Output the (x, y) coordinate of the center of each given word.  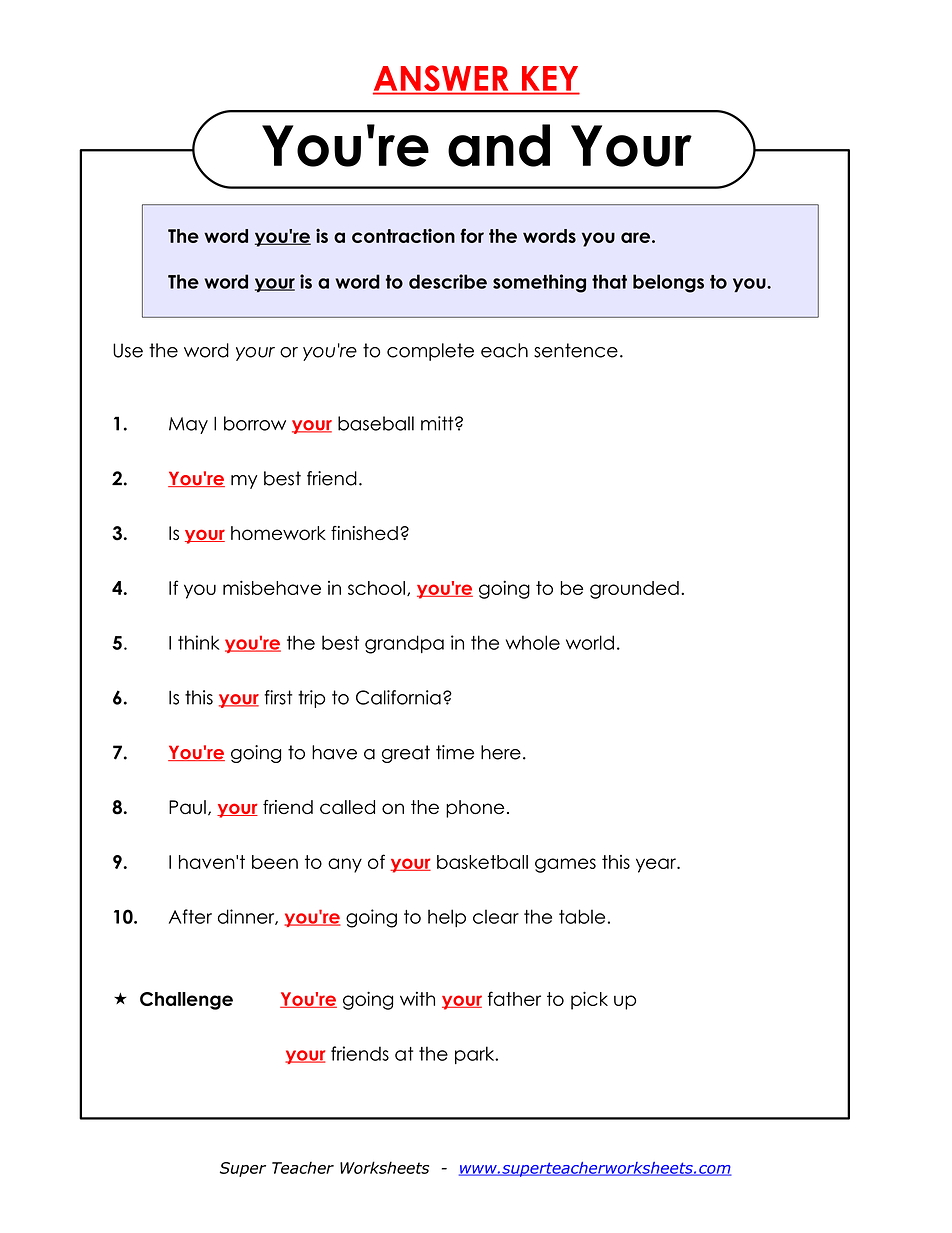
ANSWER (442, 79)
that (609, 281)
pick (589, 1000)
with (417, 999)
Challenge (186, 1001)
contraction (403, 236)
